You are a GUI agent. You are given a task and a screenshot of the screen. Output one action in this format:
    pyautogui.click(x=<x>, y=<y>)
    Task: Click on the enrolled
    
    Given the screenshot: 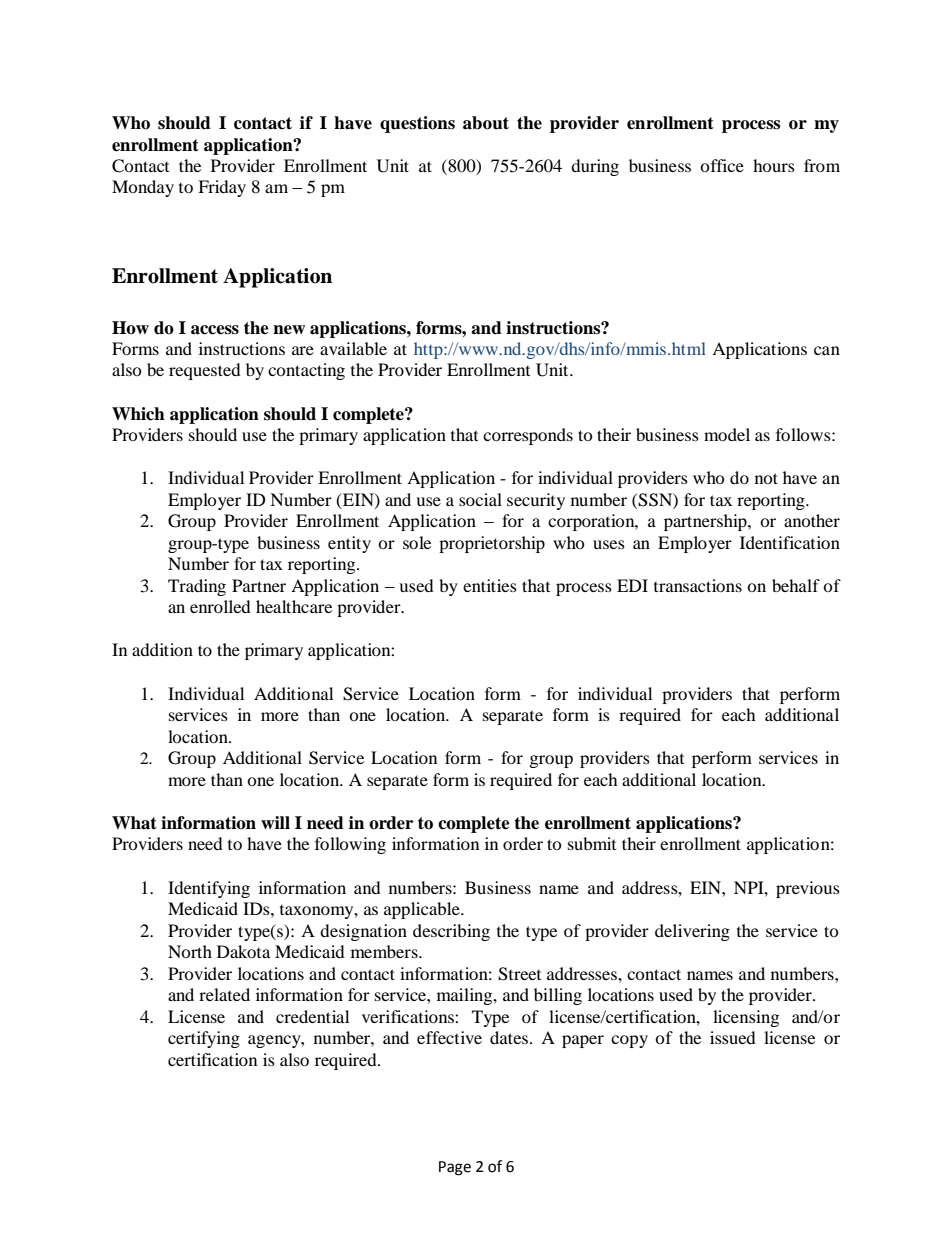 What is the action you would take?
    pyautogui.click(x=220, y=606)
